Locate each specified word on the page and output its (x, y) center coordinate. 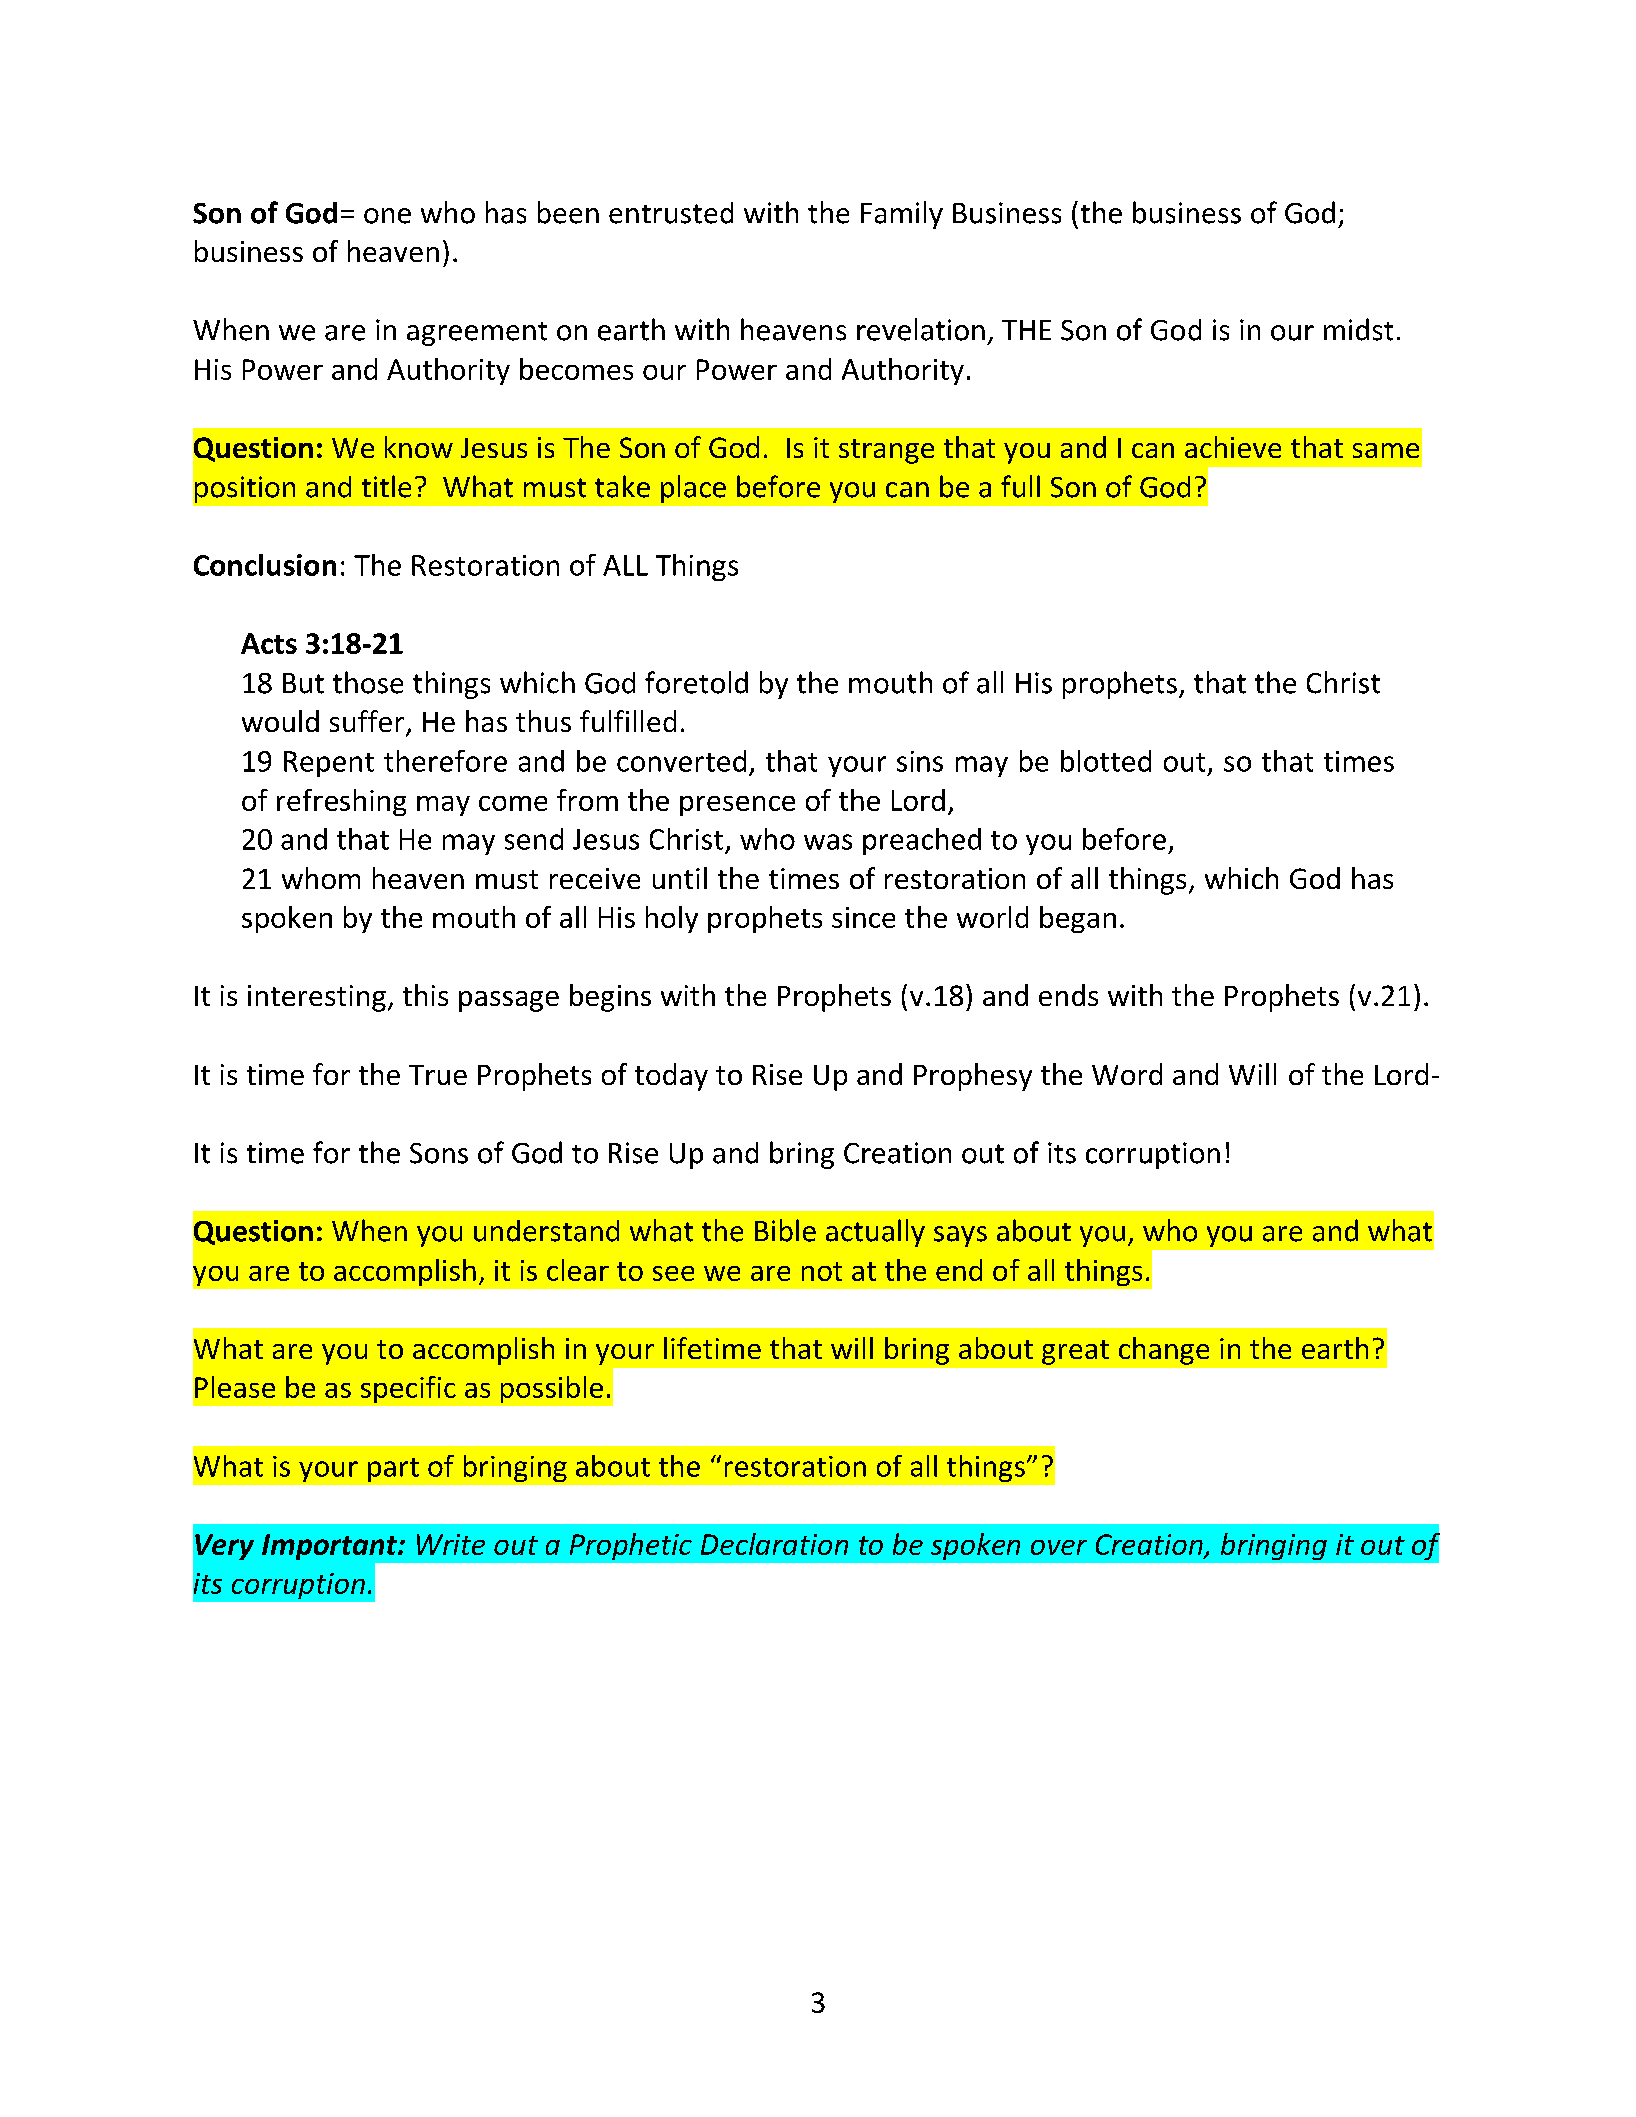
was (828, 842)
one (387, 216)
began (1078, 919)
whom (321, 878)
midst (1358, 329)
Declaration (774, 1544)
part (393, 1470)
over (1059, 1547)
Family (902, 215)
